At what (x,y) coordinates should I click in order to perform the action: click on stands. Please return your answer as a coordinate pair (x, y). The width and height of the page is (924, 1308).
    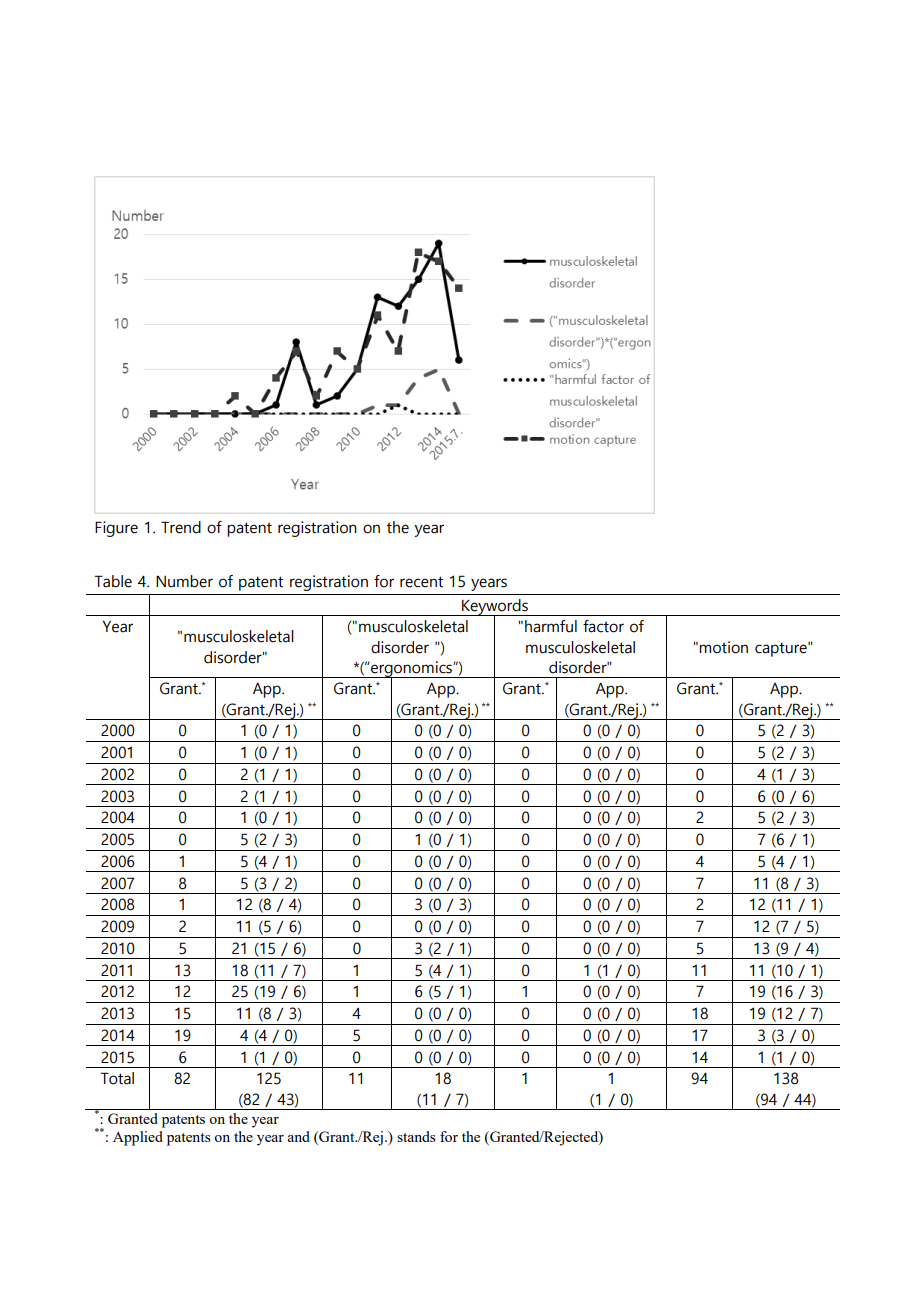
    Looking at the image, I should click on (416, 1136).
